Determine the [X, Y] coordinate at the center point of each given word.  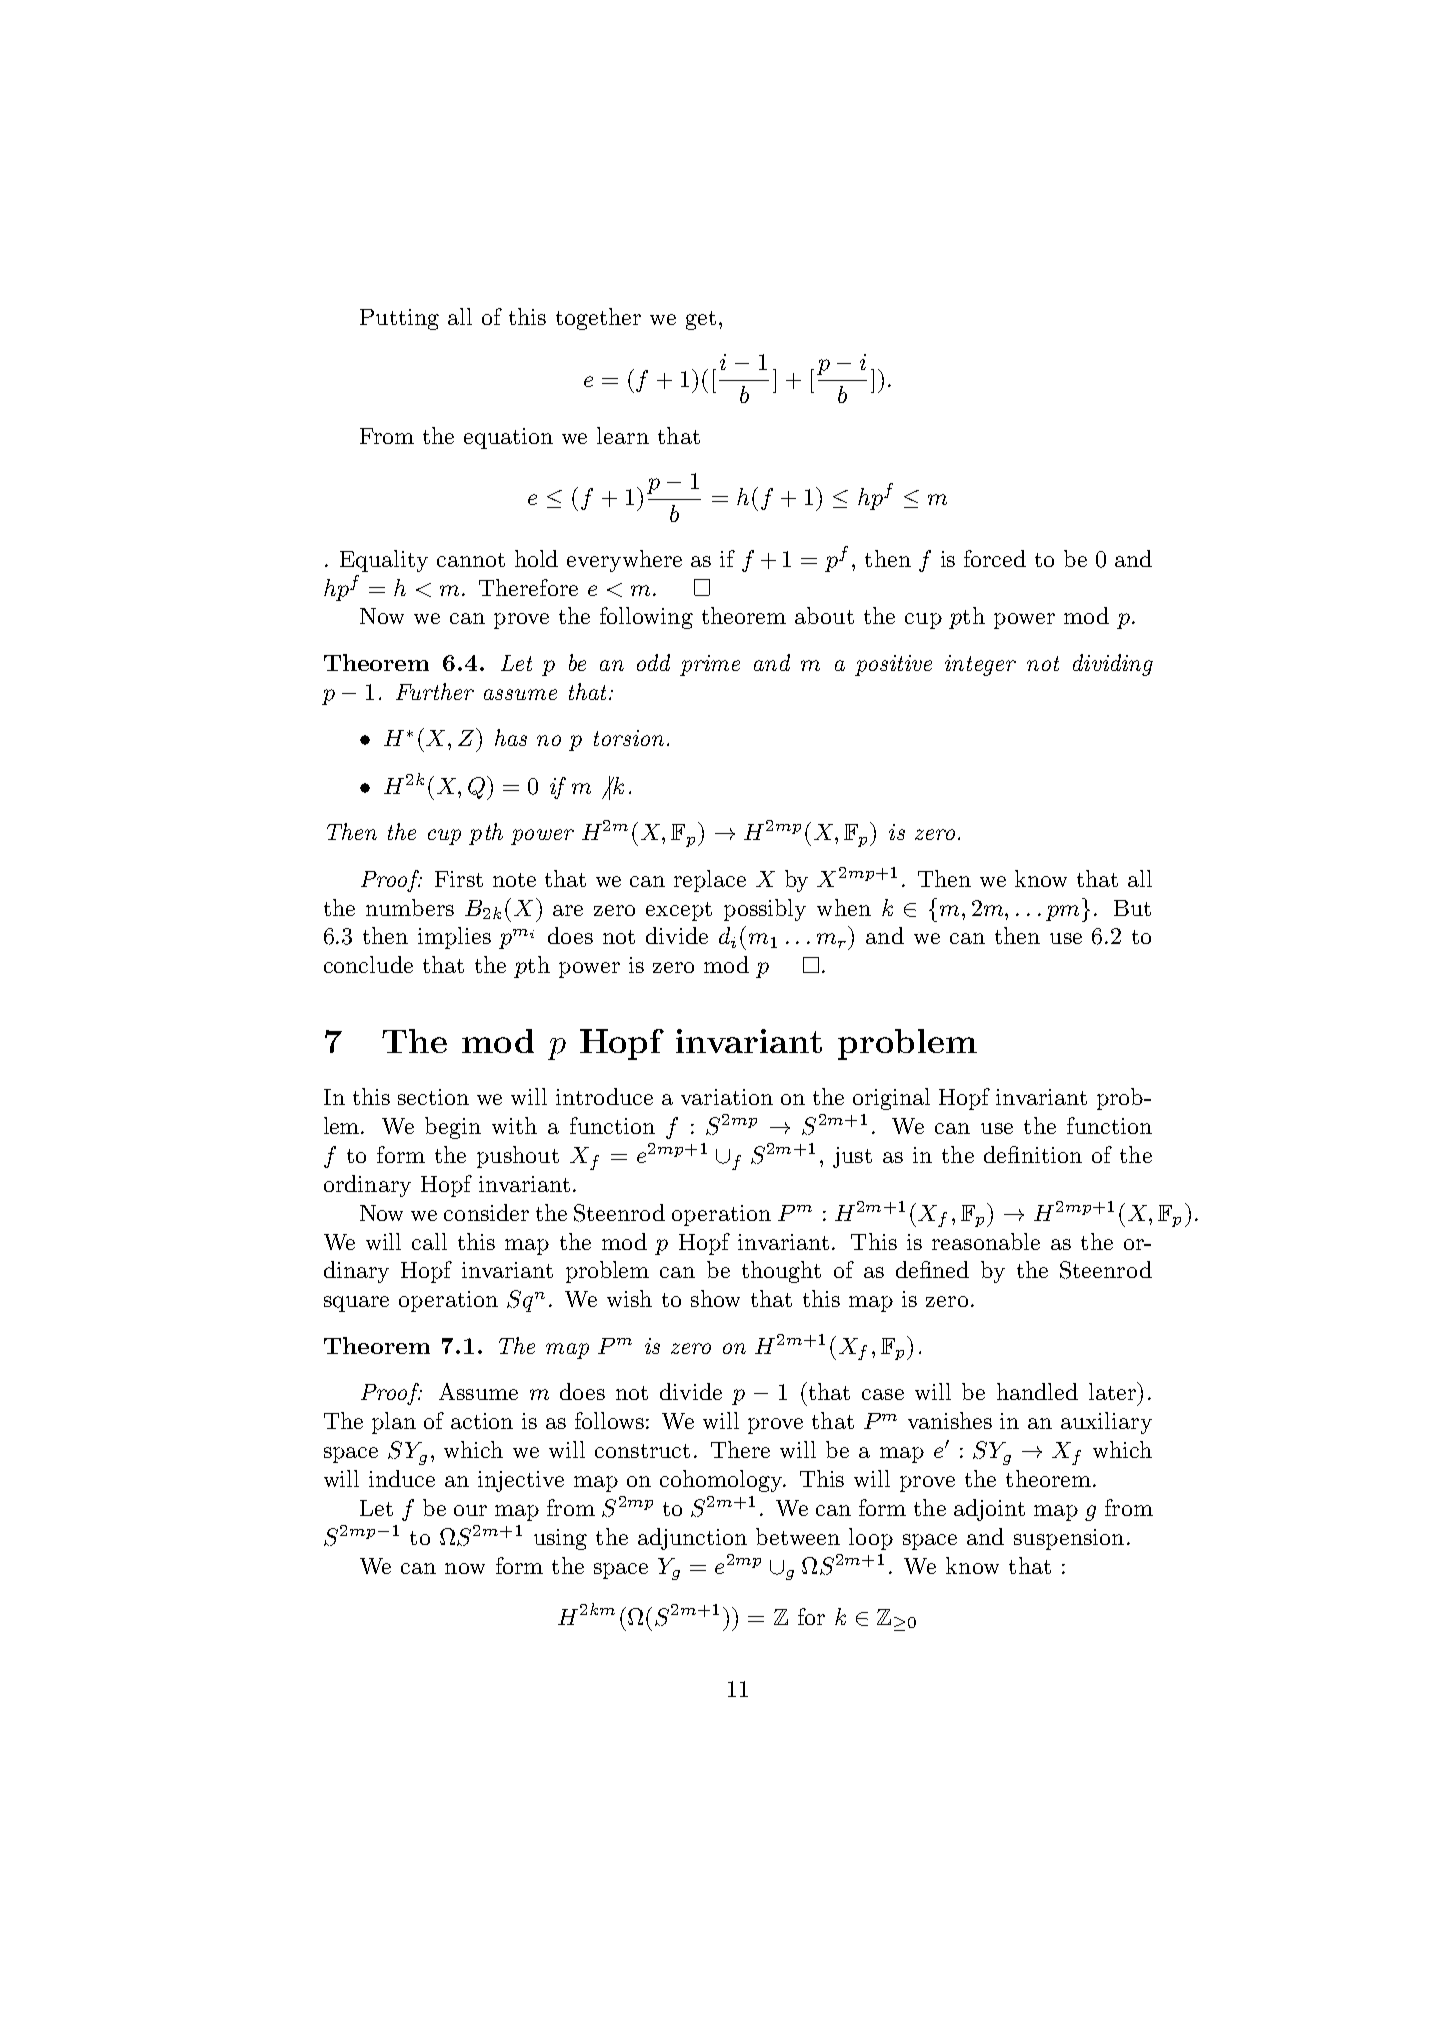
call [429, 1241]
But [1132, 908]
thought [781, 1272]
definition [1033, 1154]
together [598, 319]
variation [727, 1097]
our [470, 1510]
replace [710, 881]
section [433, 1097]
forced [995, 558]
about [824, 615]
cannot [471, 560]
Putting [399, 319]
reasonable [986, 1241]
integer [980, 665]
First [459, 879]
